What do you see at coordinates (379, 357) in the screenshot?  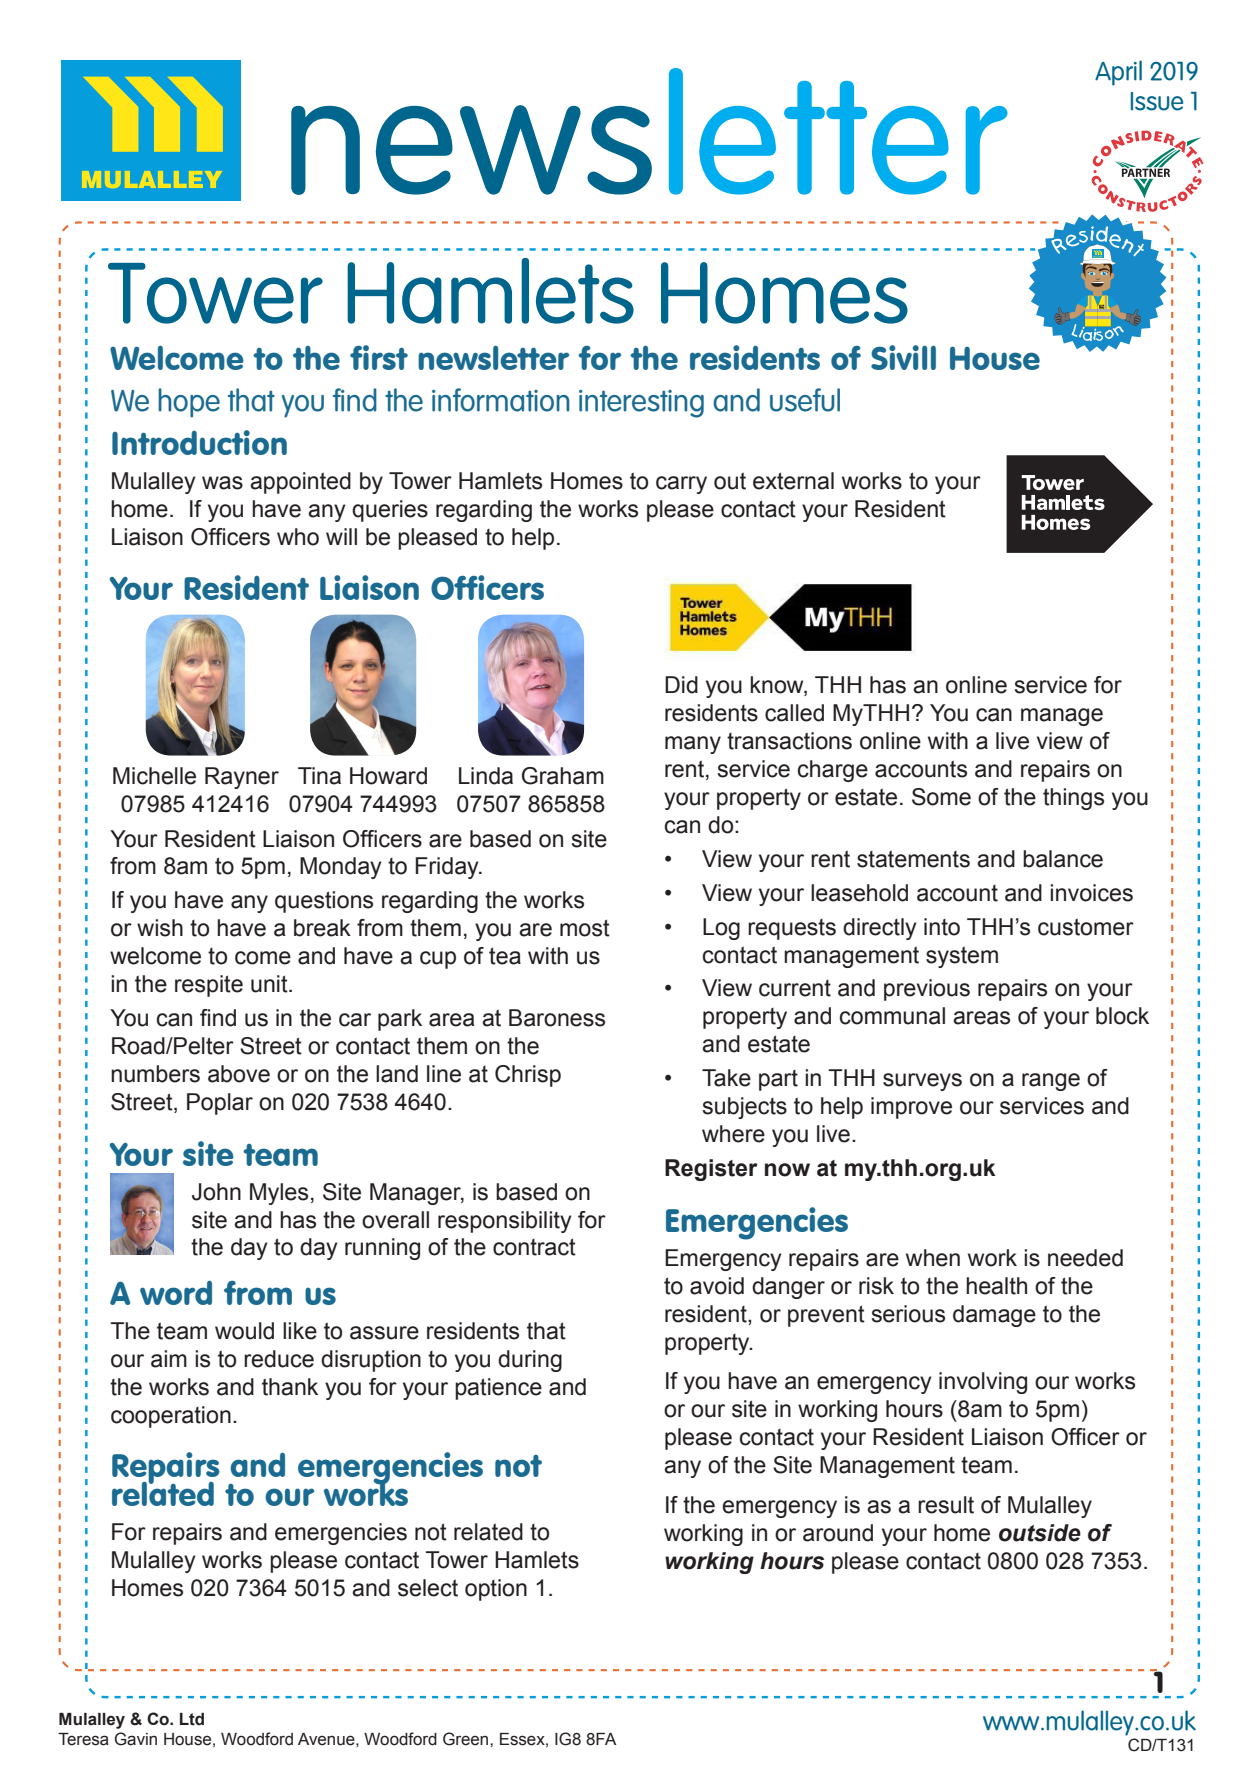 I see `first` at bounding box center [379, 357].
